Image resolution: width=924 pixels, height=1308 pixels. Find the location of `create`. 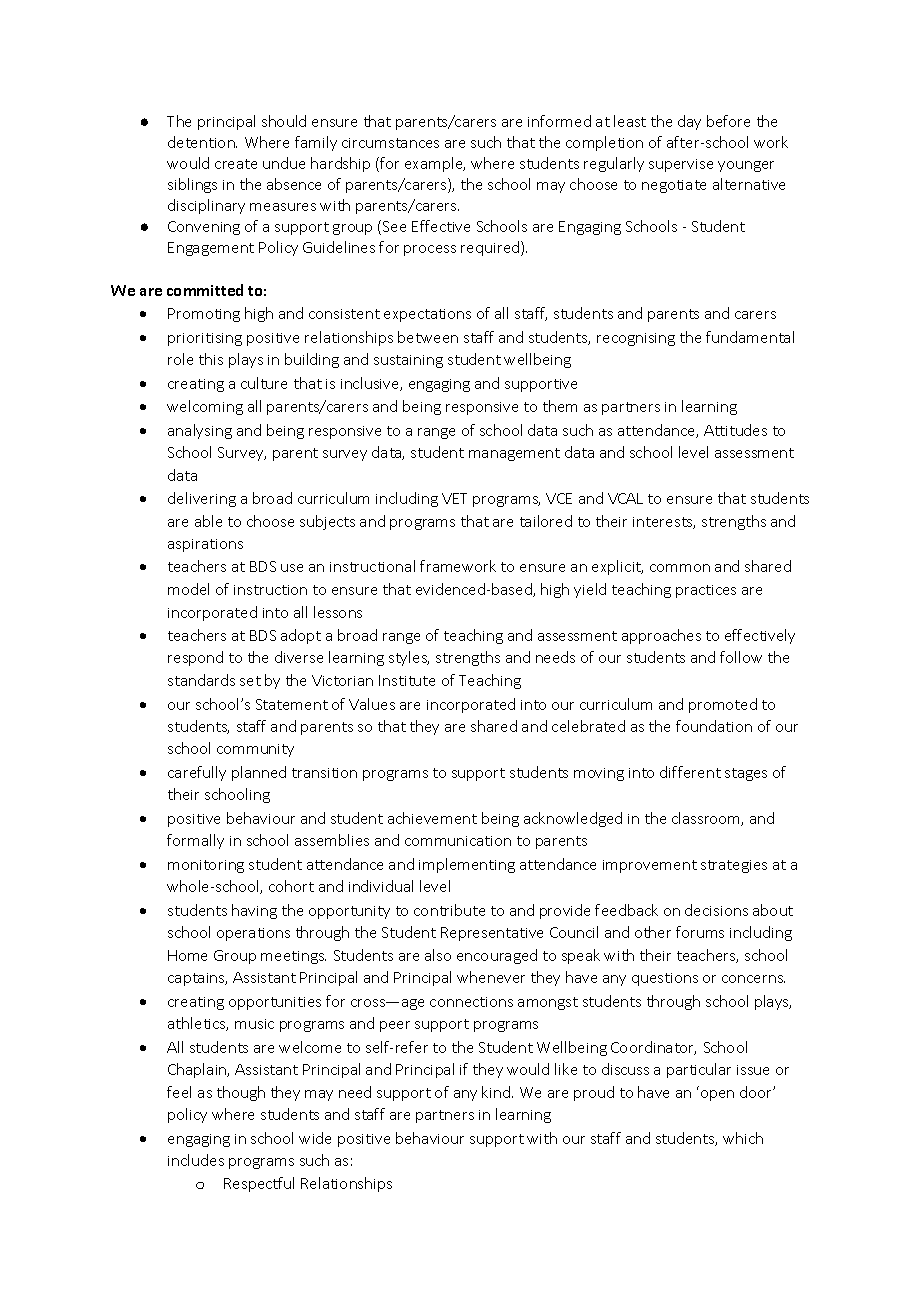

create is located at coordinates (236, 164).
